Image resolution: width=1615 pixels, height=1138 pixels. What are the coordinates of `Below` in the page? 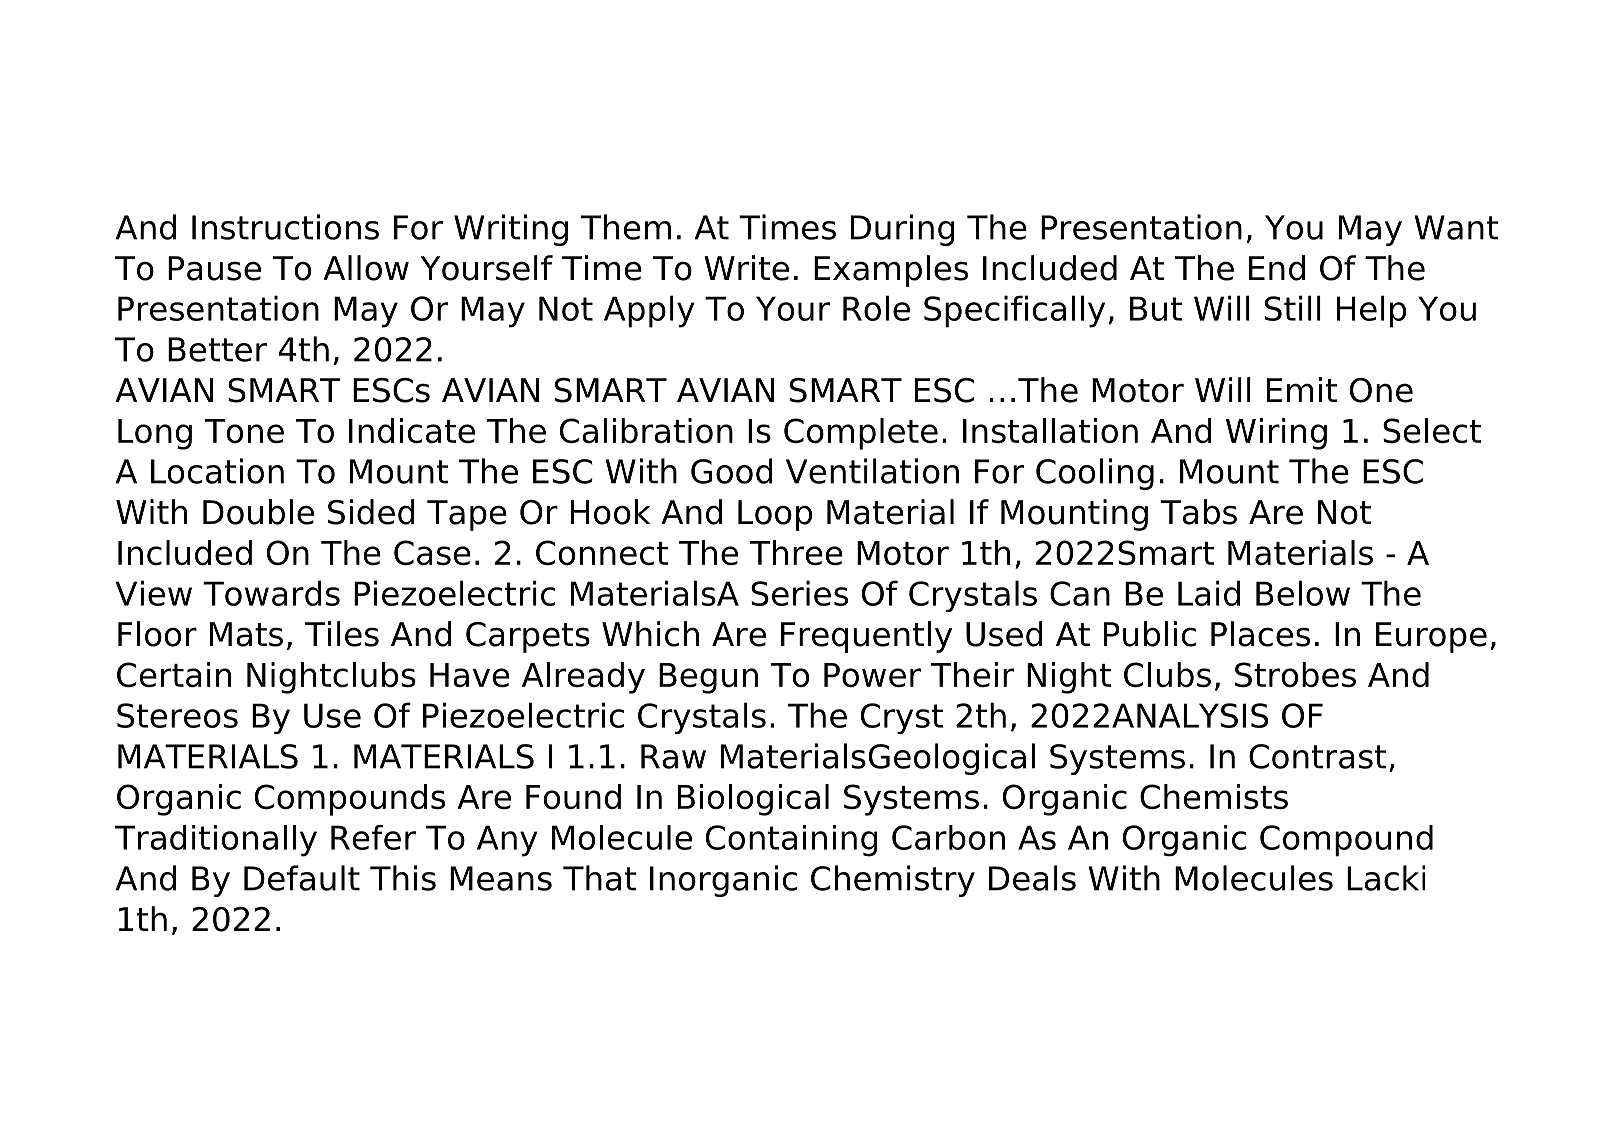 It's located at (1303, 593).
